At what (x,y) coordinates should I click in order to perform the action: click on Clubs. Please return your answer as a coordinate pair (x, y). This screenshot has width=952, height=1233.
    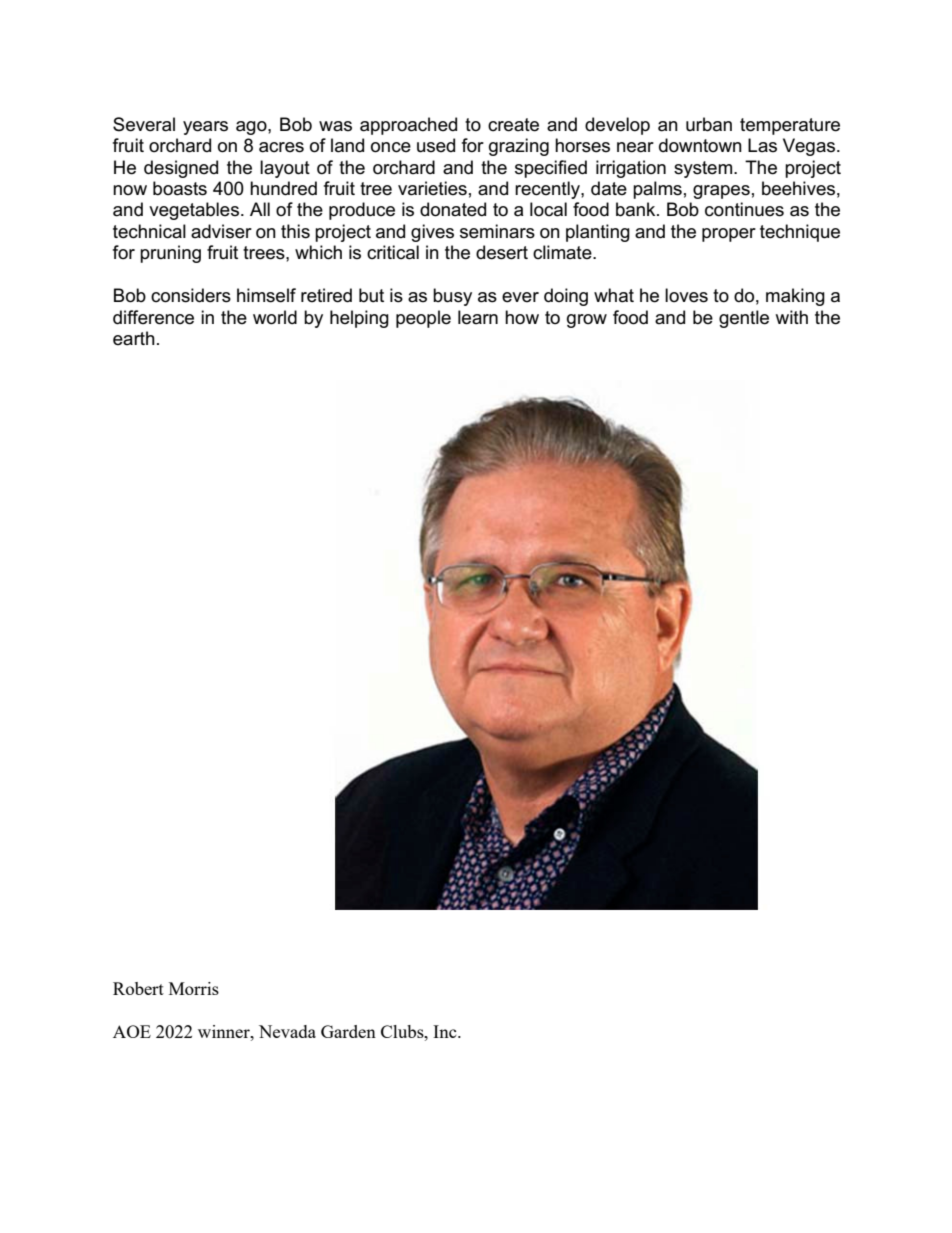
    Looking at the image, I should click on (403, 1031).
